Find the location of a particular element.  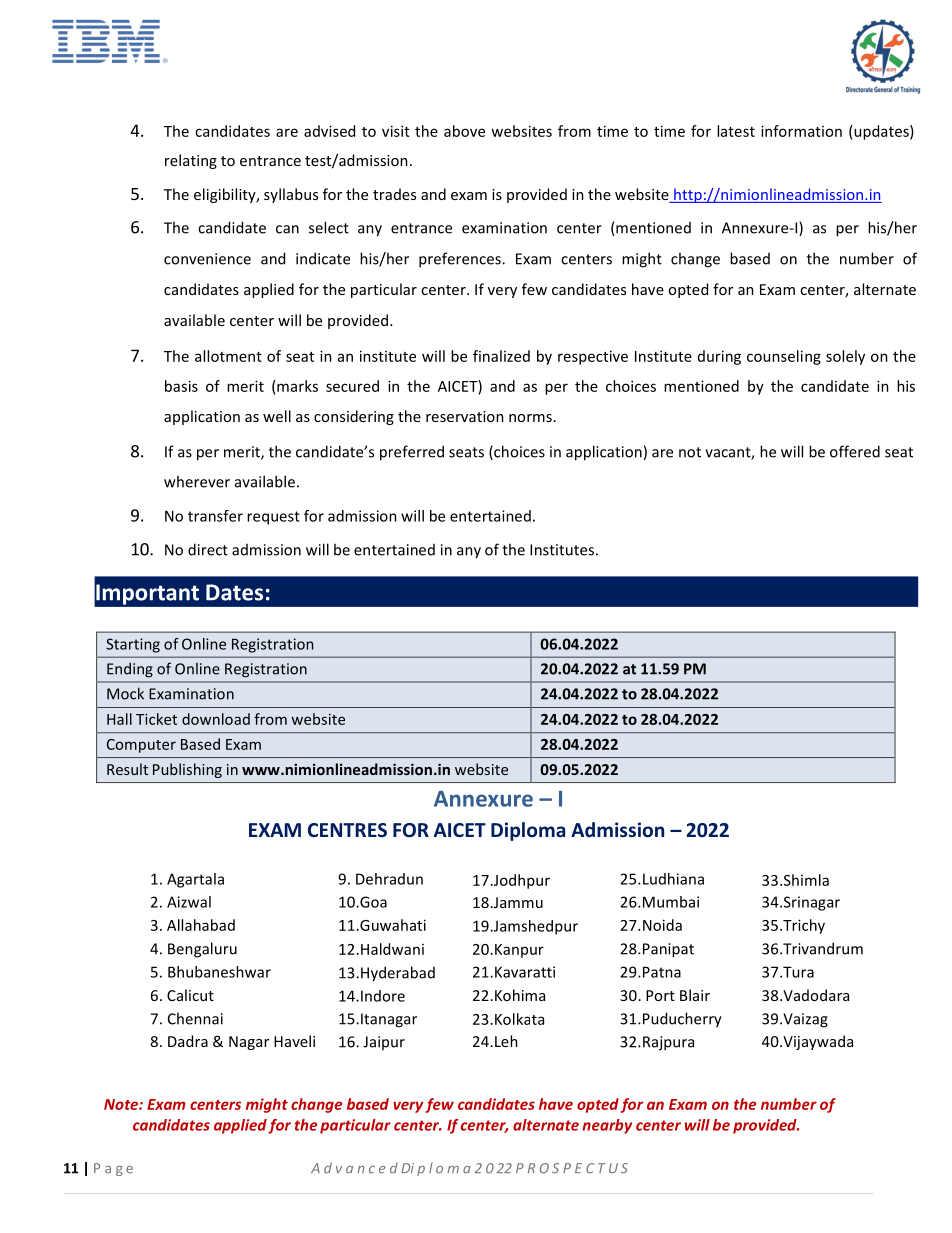

Chennai is located at coordinates (195, 1018).
